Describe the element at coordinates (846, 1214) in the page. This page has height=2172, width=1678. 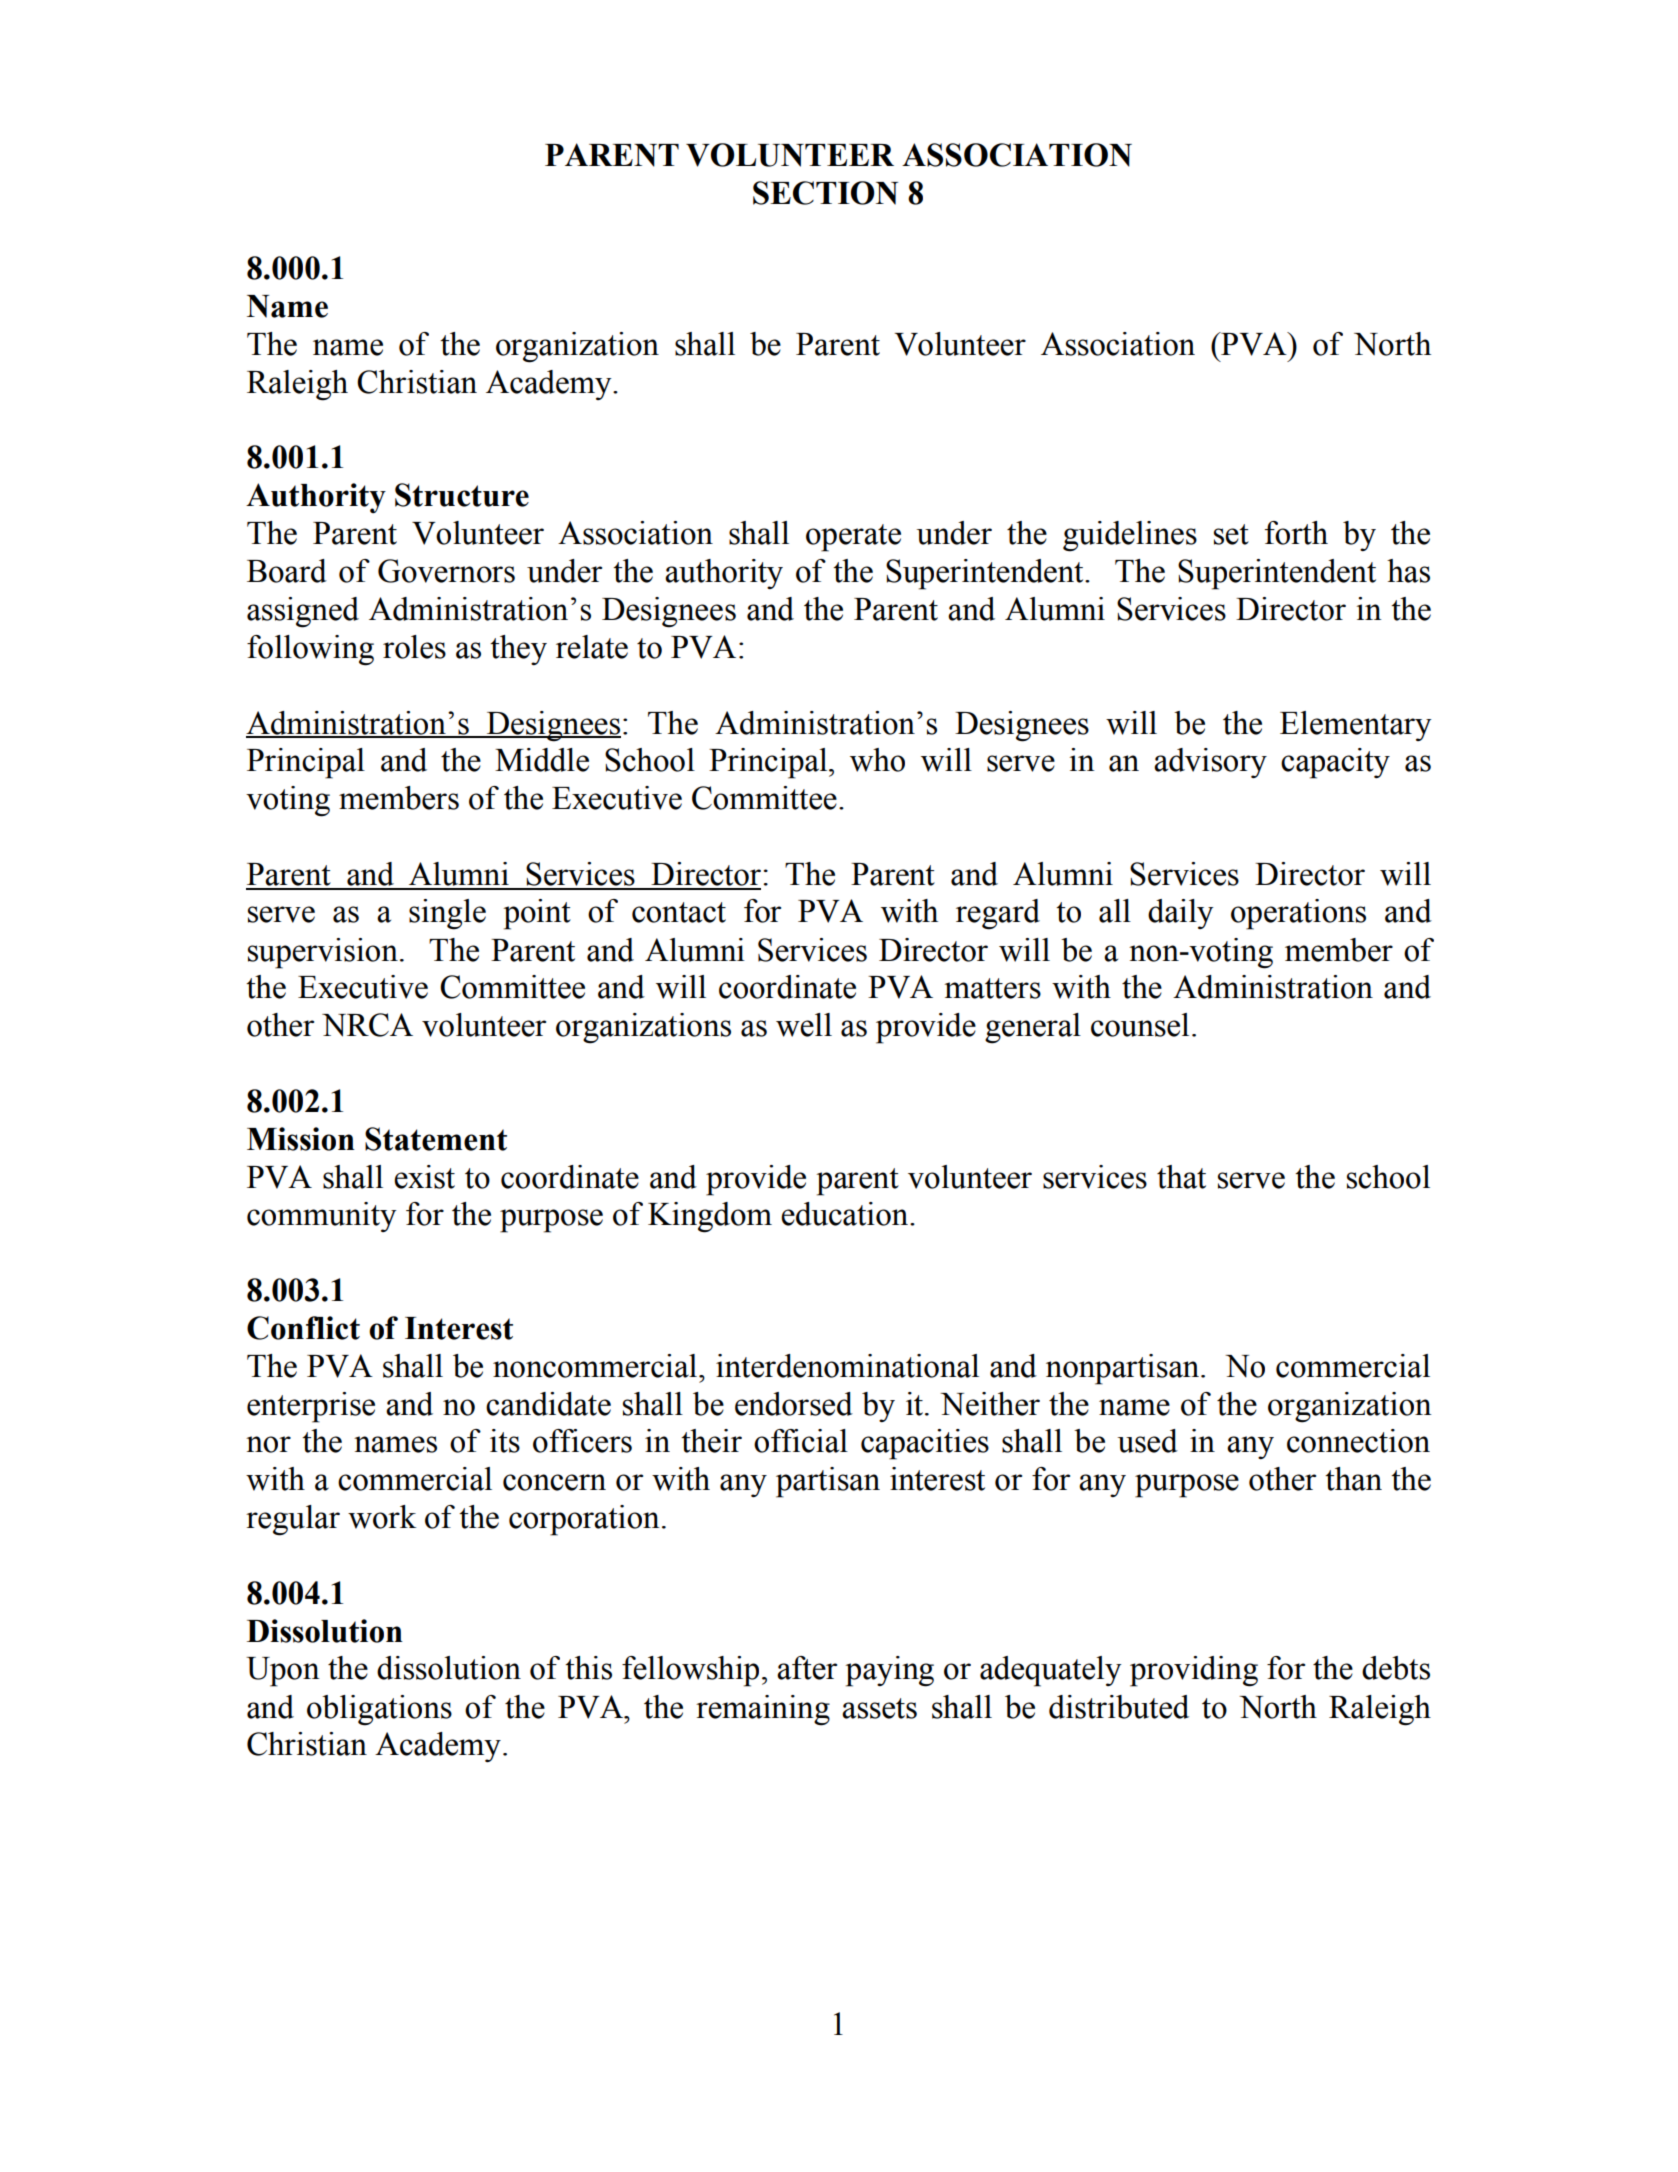
I see `education` at that location.
